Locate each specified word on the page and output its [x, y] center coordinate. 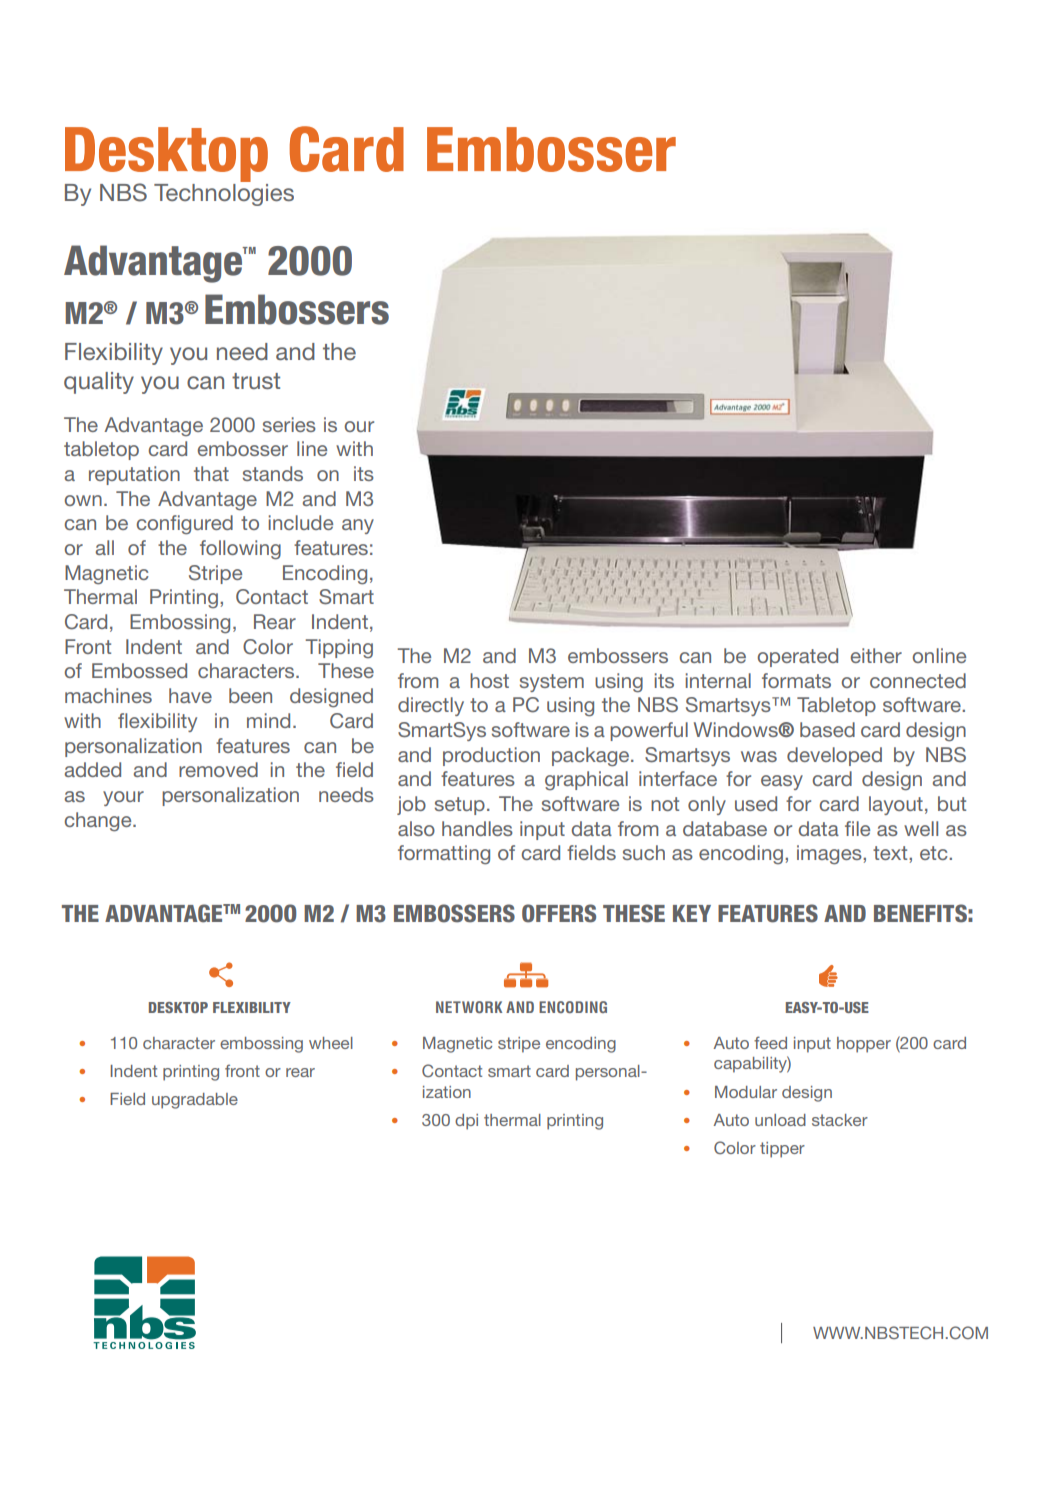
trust [256, 381]
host [489, 680]
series [289, 424]
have [190, 695]
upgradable [195, 1101]
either [876, 655]
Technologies [224, 193]
